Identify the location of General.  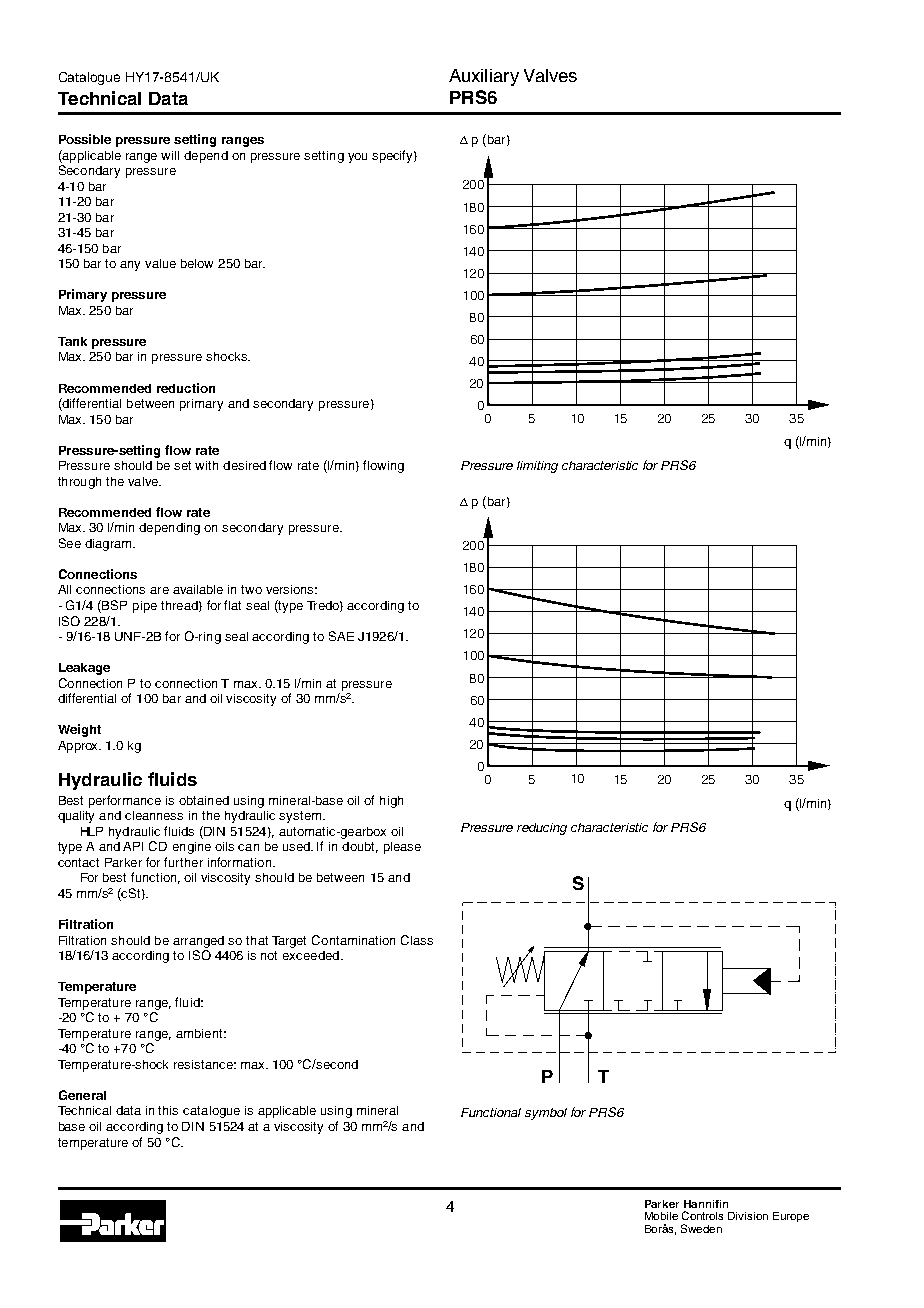
(82, 1095).
